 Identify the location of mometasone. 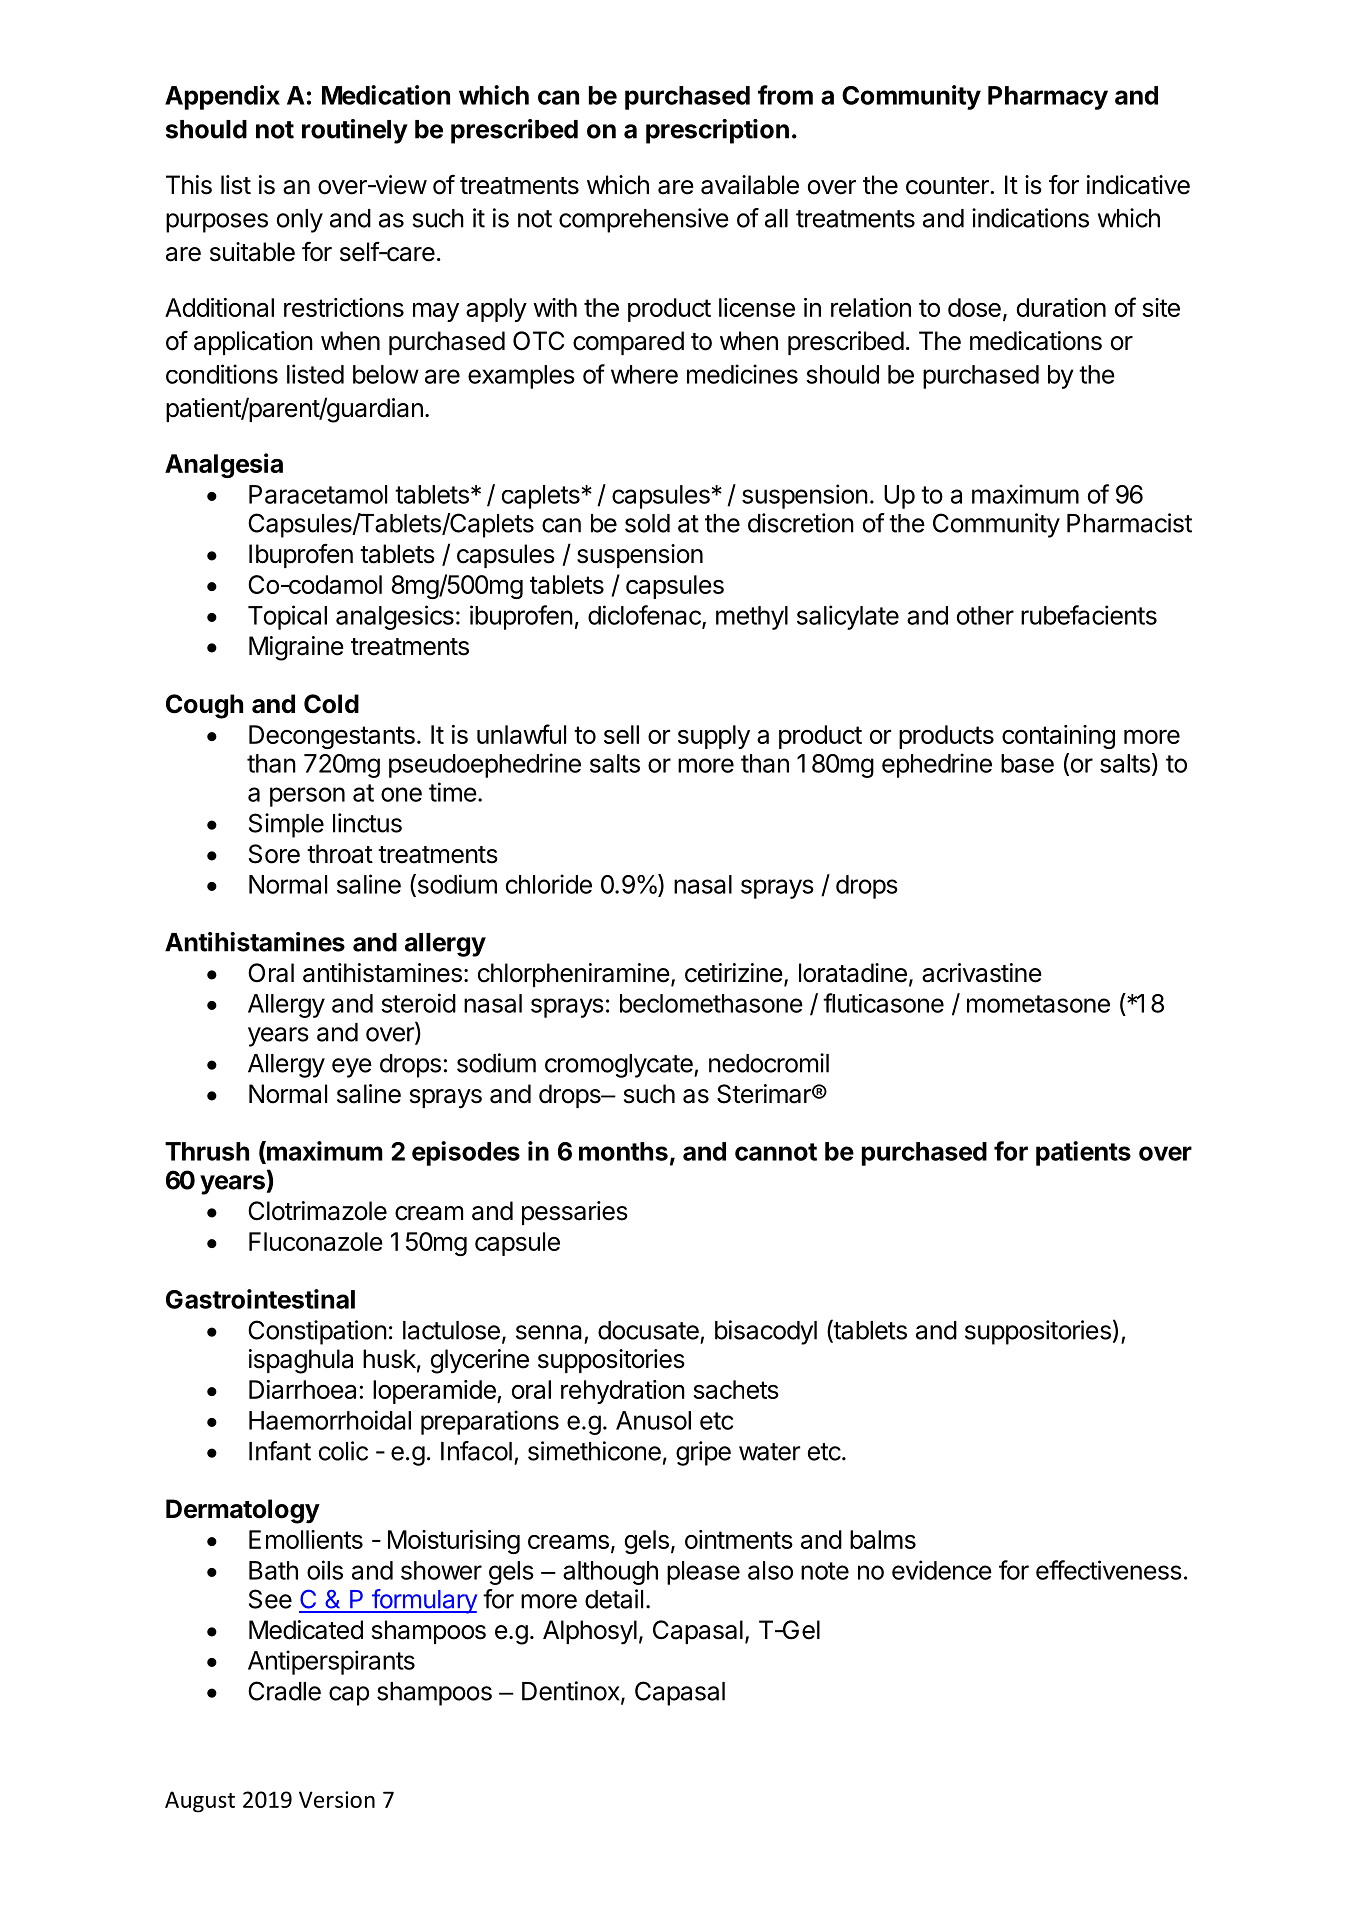
(1038, 1004).
